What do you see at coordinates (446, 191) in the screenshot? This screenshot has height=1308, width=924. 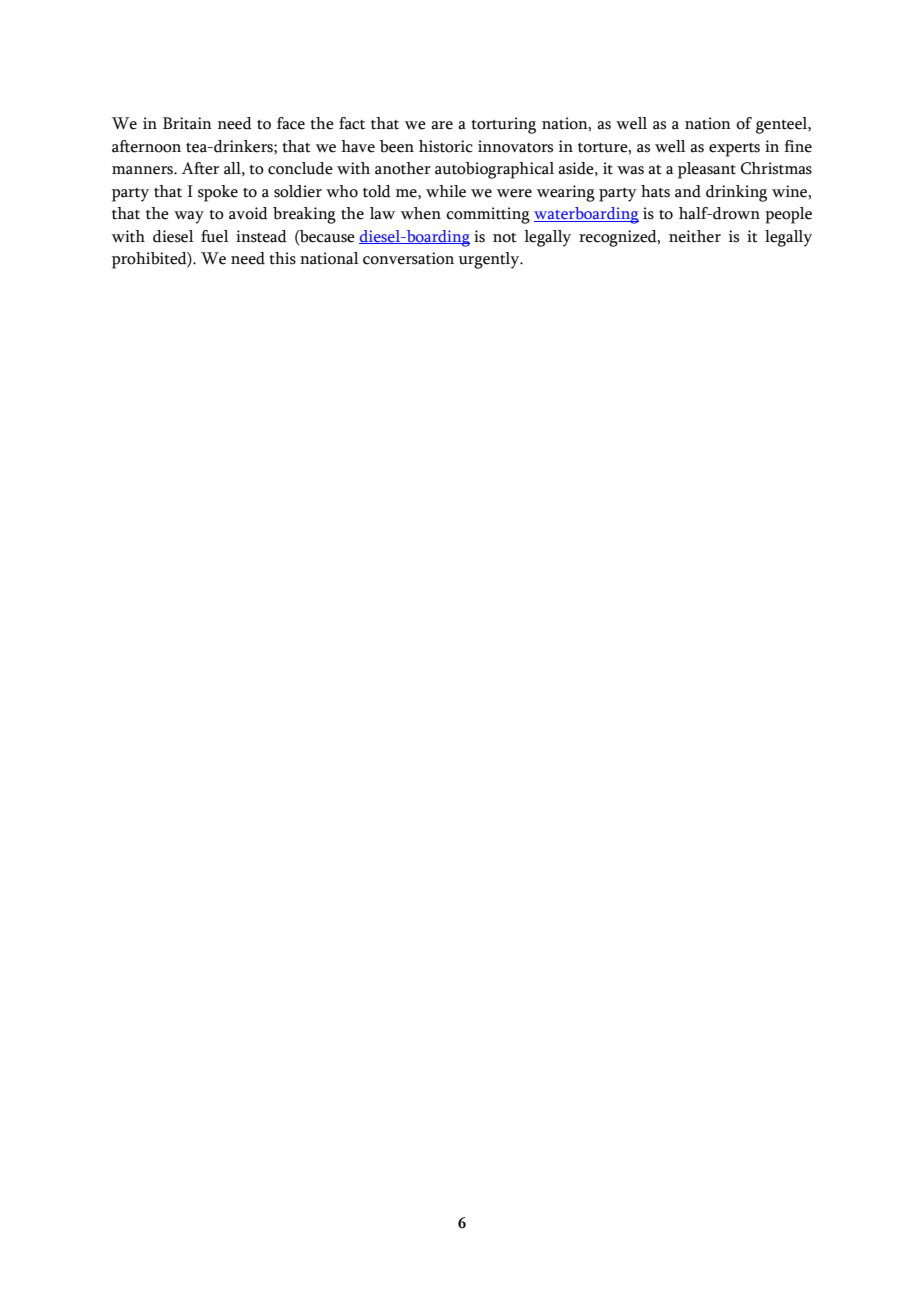 I see `while` at bounding box center [446, 191].
